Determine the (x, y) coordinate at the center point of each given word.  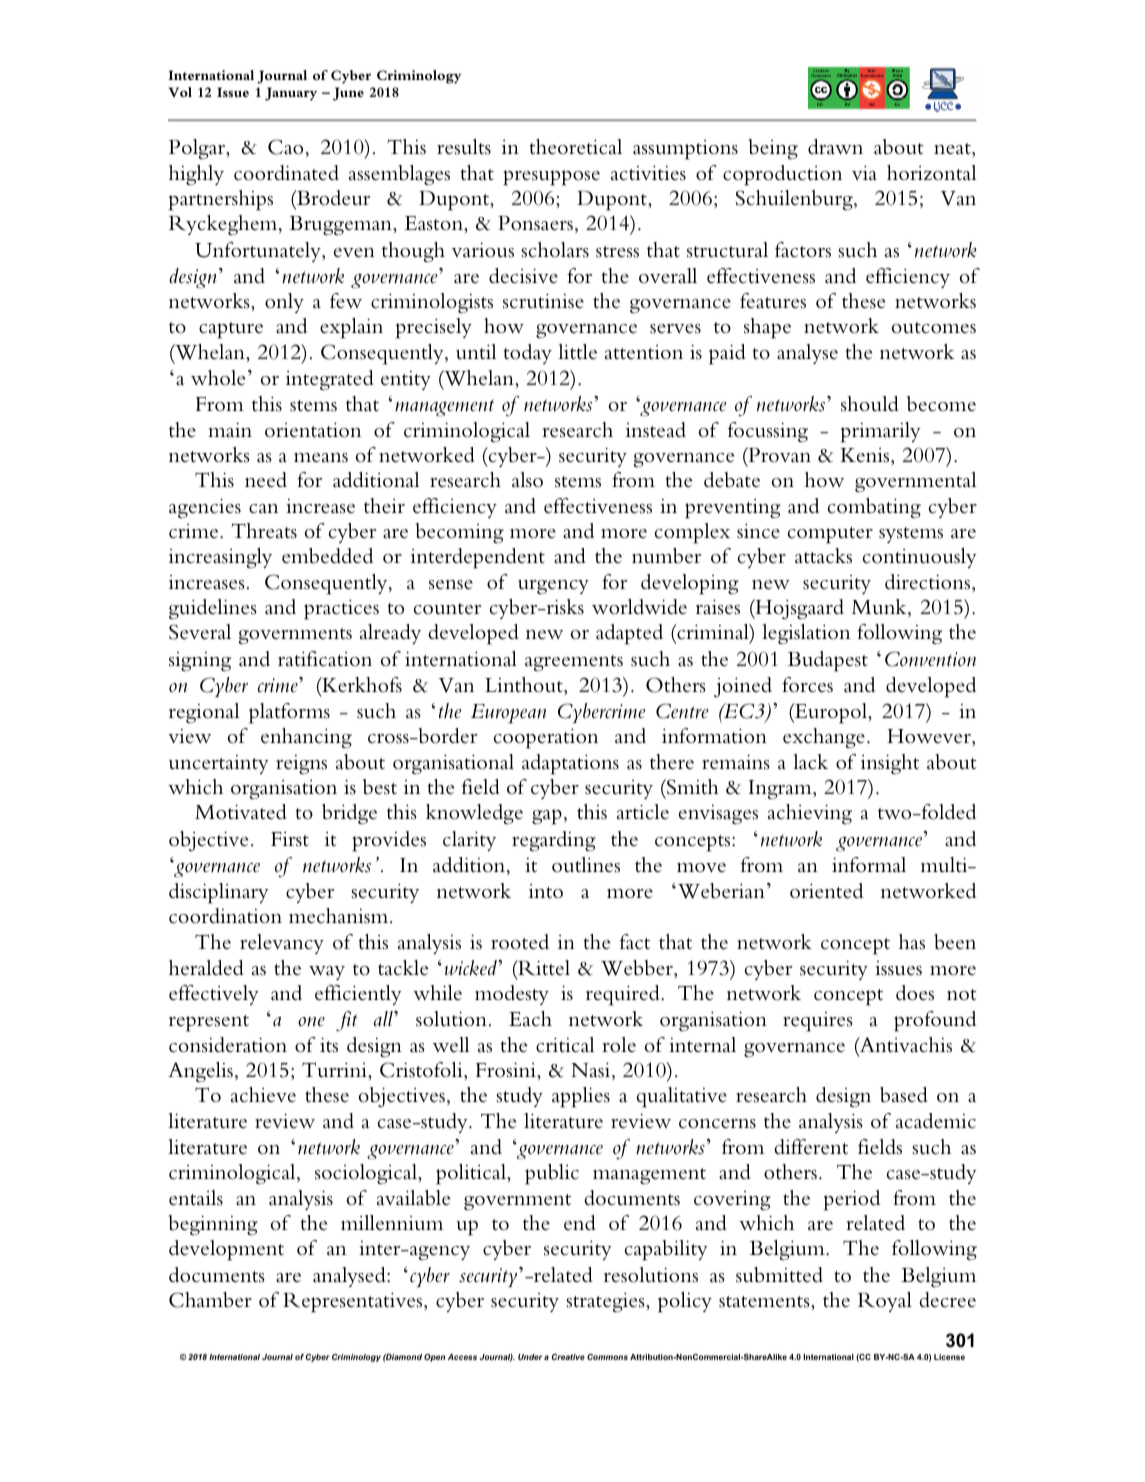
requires (818, 1022)
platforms (289, 713)
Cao (285, 147)
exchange (824, 738)
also (527, 480)
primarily (881, 432)
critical (565, 1045)
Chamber (210, 1300)
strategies (606, 1302)
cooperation (546, 738)
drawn (835, 146)
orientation (313, 430)
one (311, 1022)
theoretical (576, 147)
